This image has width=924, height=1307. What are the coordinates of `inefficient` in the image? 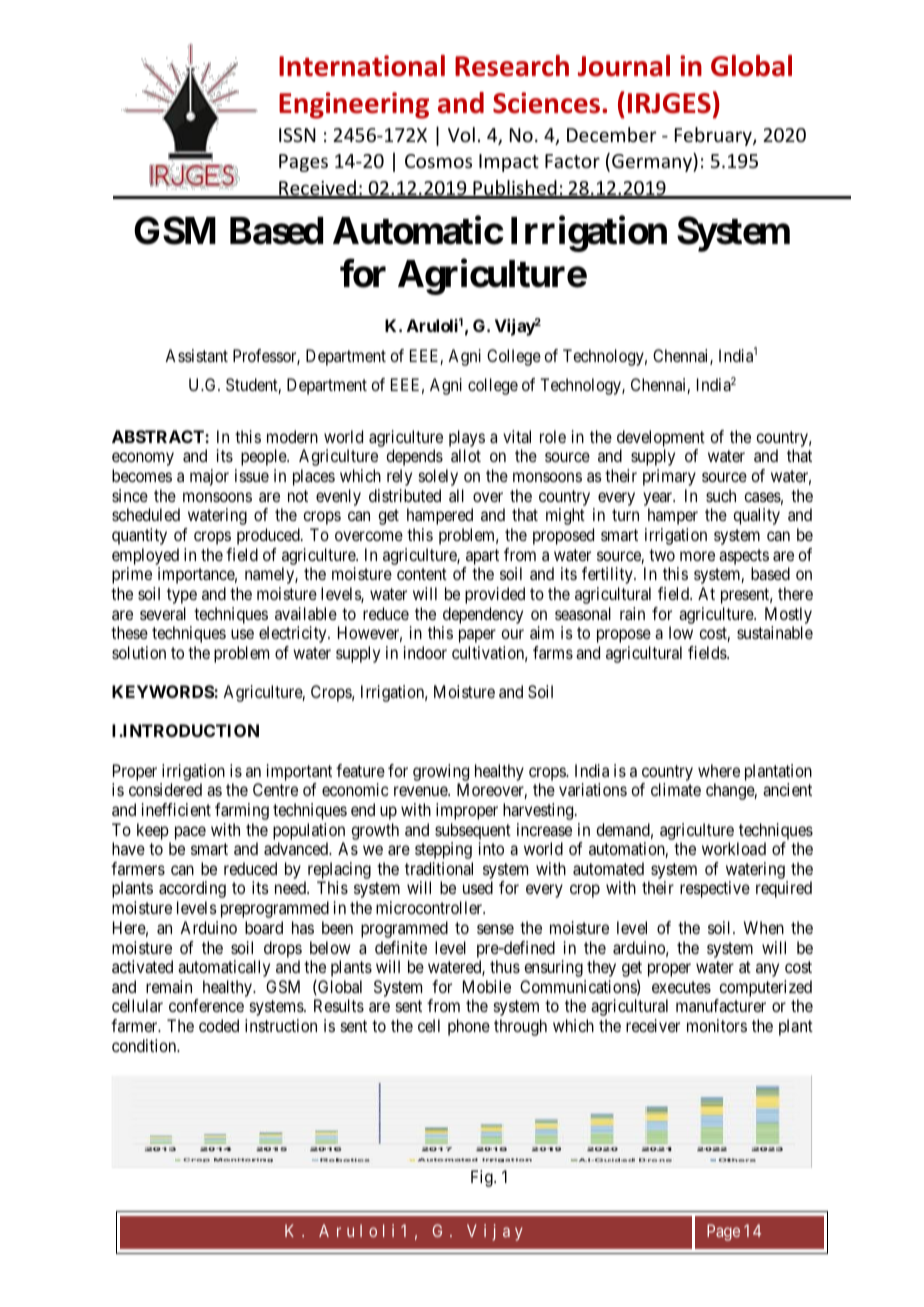 It's located at (176, 809).
